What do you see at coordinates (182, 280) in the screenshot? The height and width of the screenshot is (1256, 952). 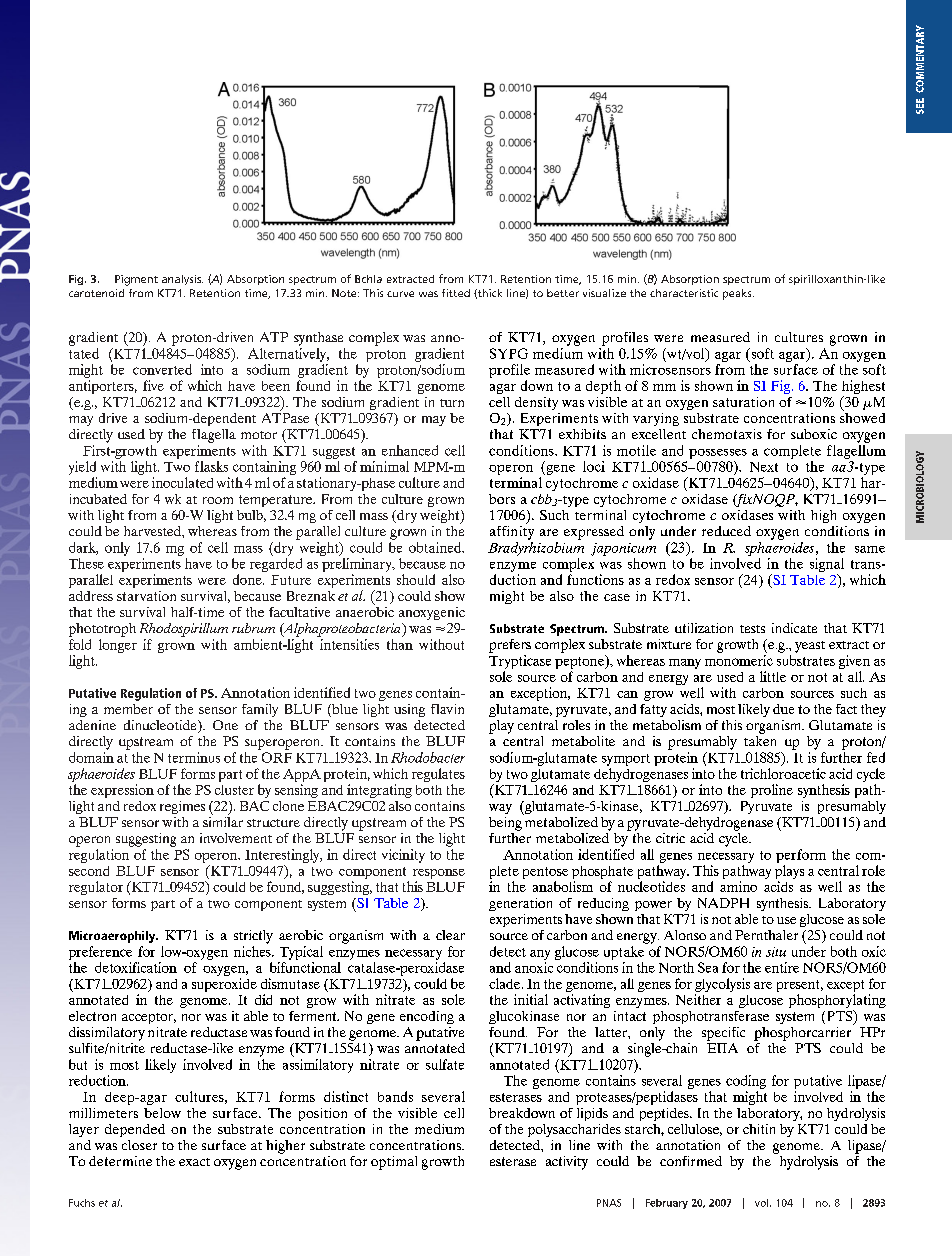 I see `analysis` at bounding box center [182, 280].
